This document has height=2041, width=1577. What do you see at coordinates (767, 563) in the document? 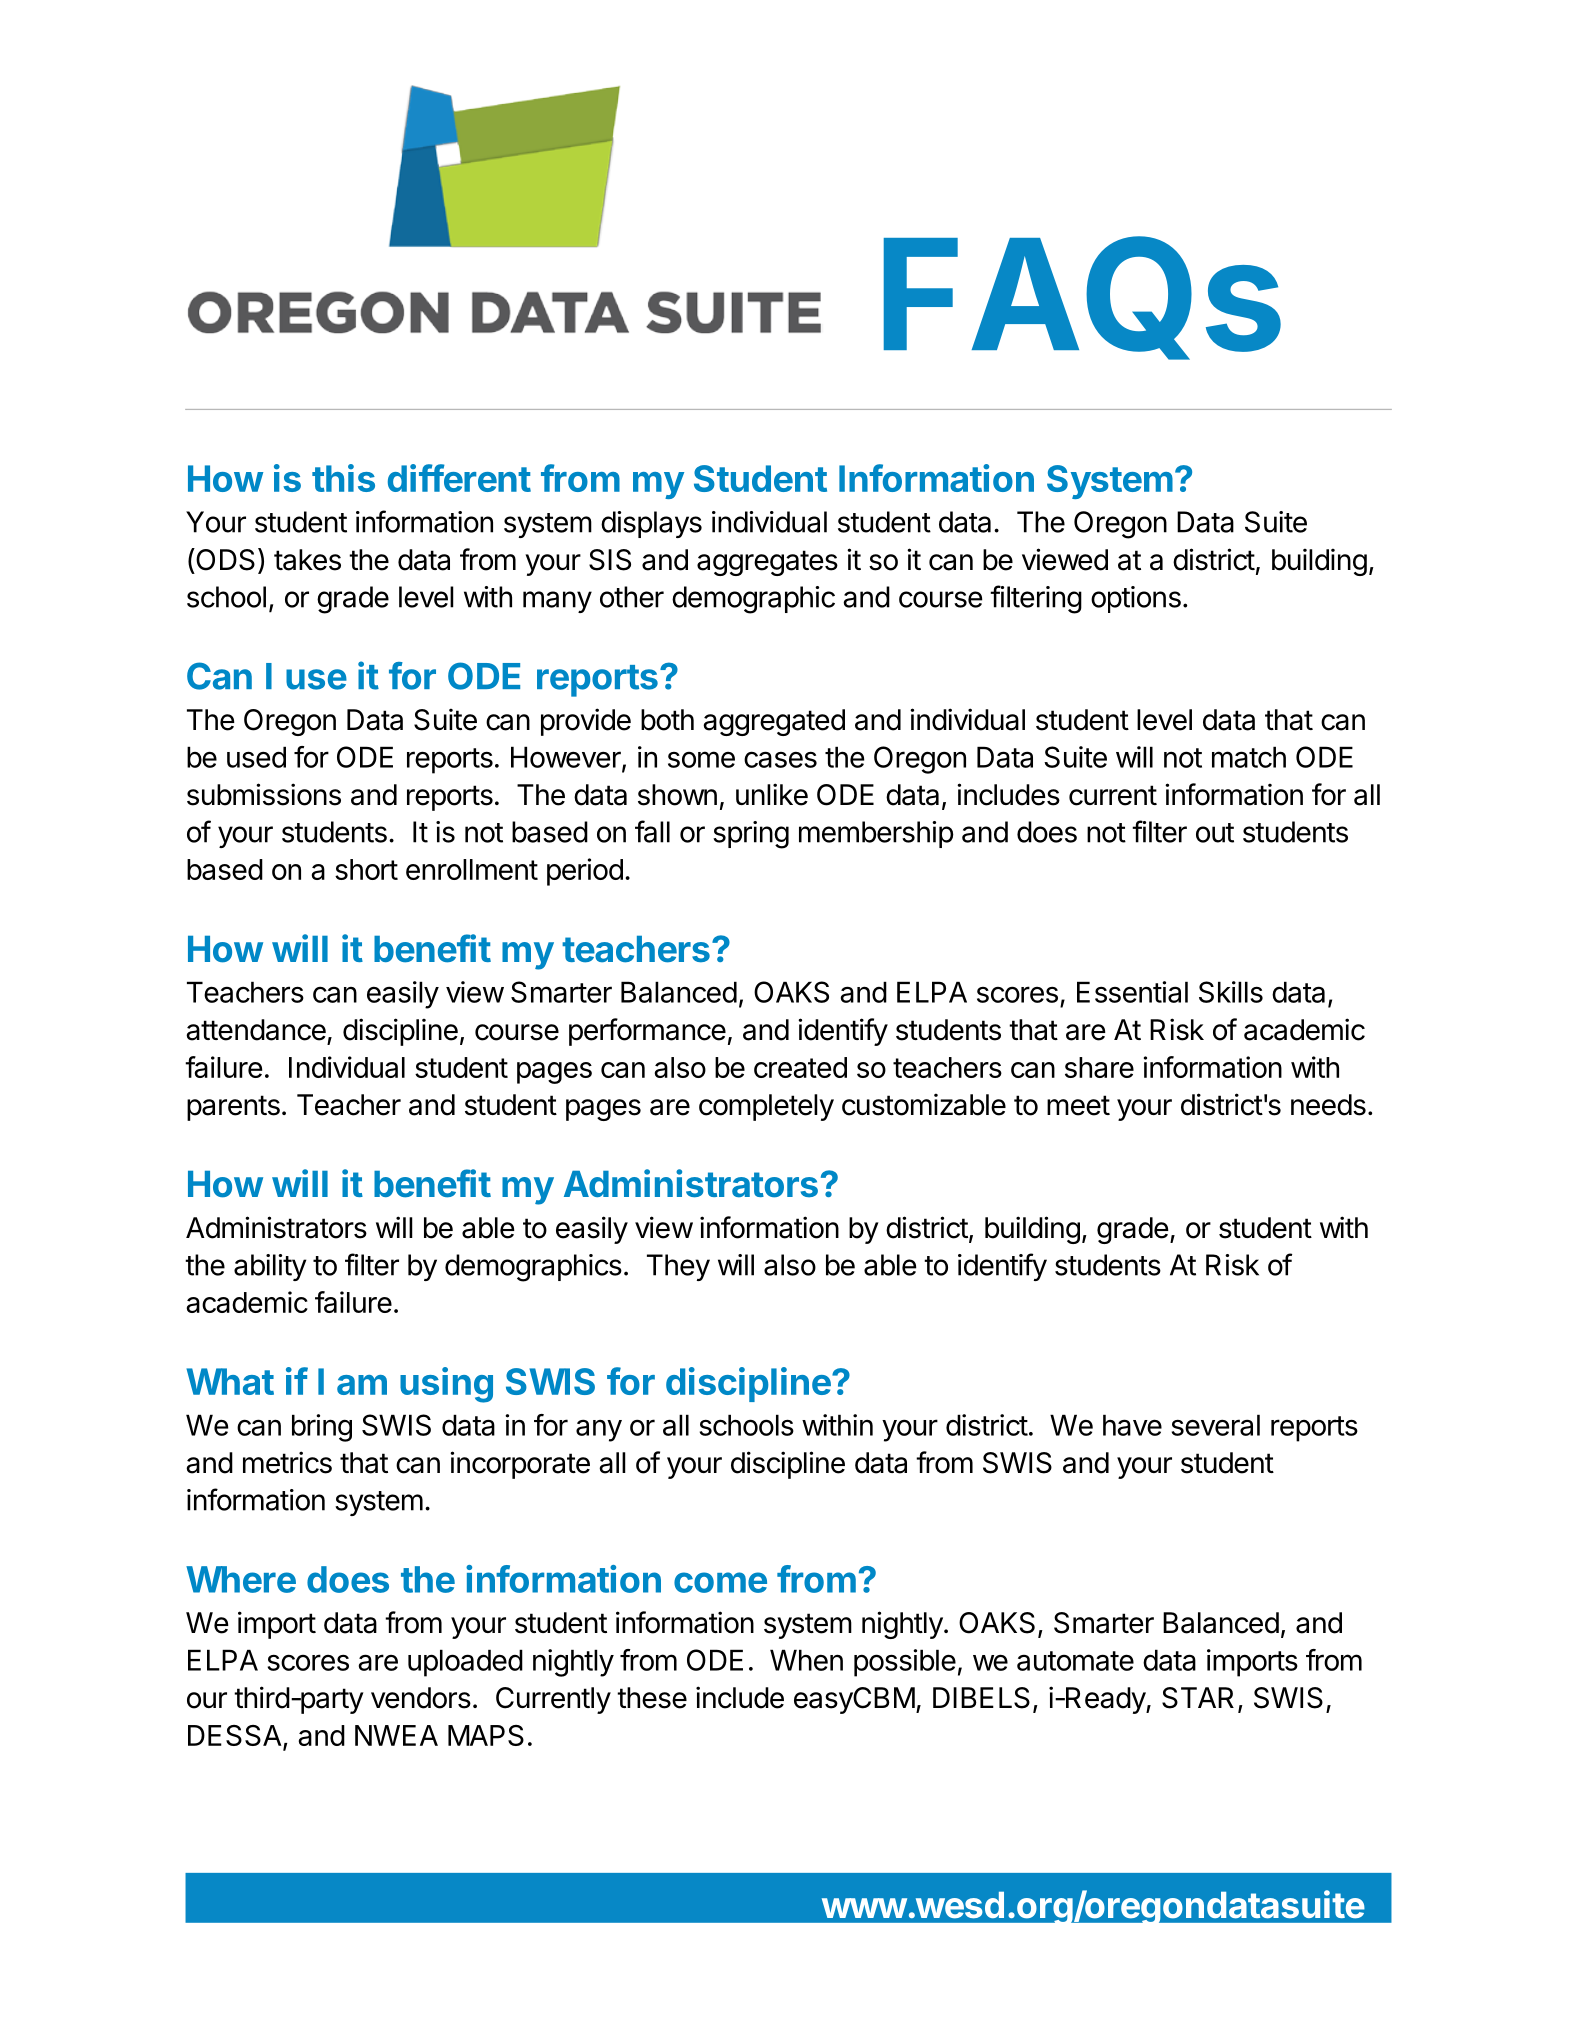
I see `aggregates` at bounding box center [767, 563].
